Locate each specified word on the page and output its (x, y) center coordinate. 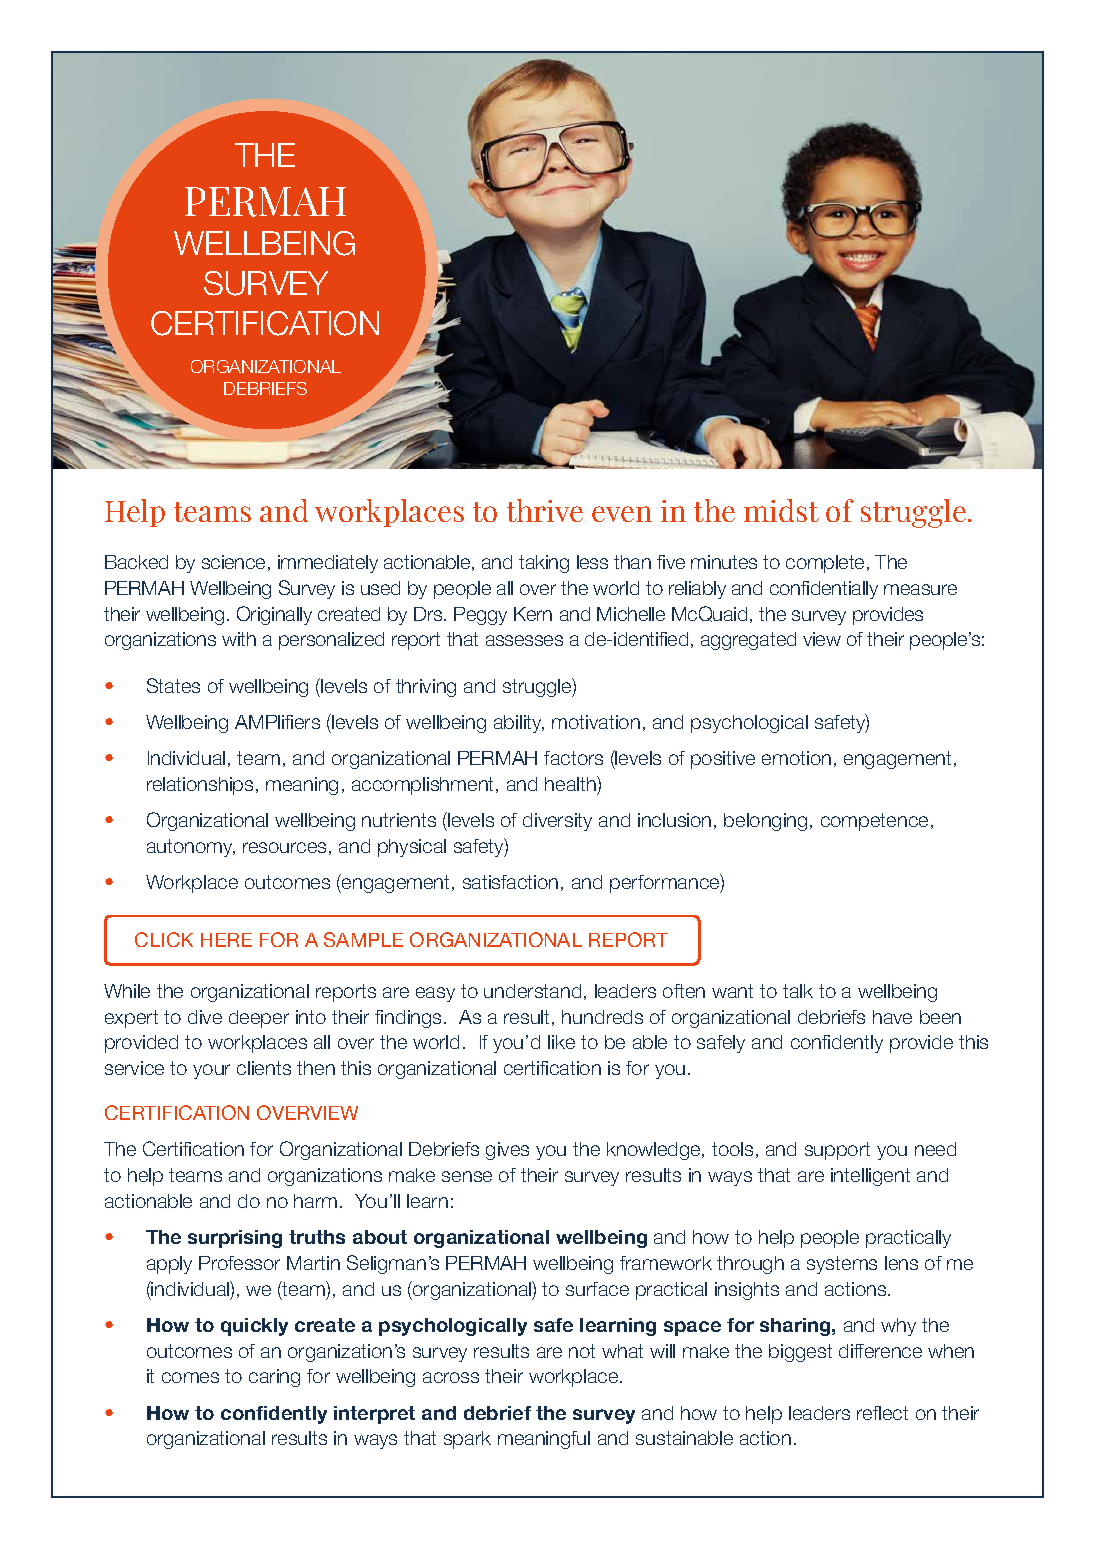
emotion (796, 758)
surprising (235, 1239)
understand (532, 991)
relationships (200, 786)
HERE (226, 940)
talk (798, 991)
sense (467, 1176)
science (233, 562)
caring (274, 1378)
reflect (882, 1413)
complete (825, 564)
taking (544, 564)
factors (573, 758)
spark (467, 1440)
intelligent (870, 1177)
